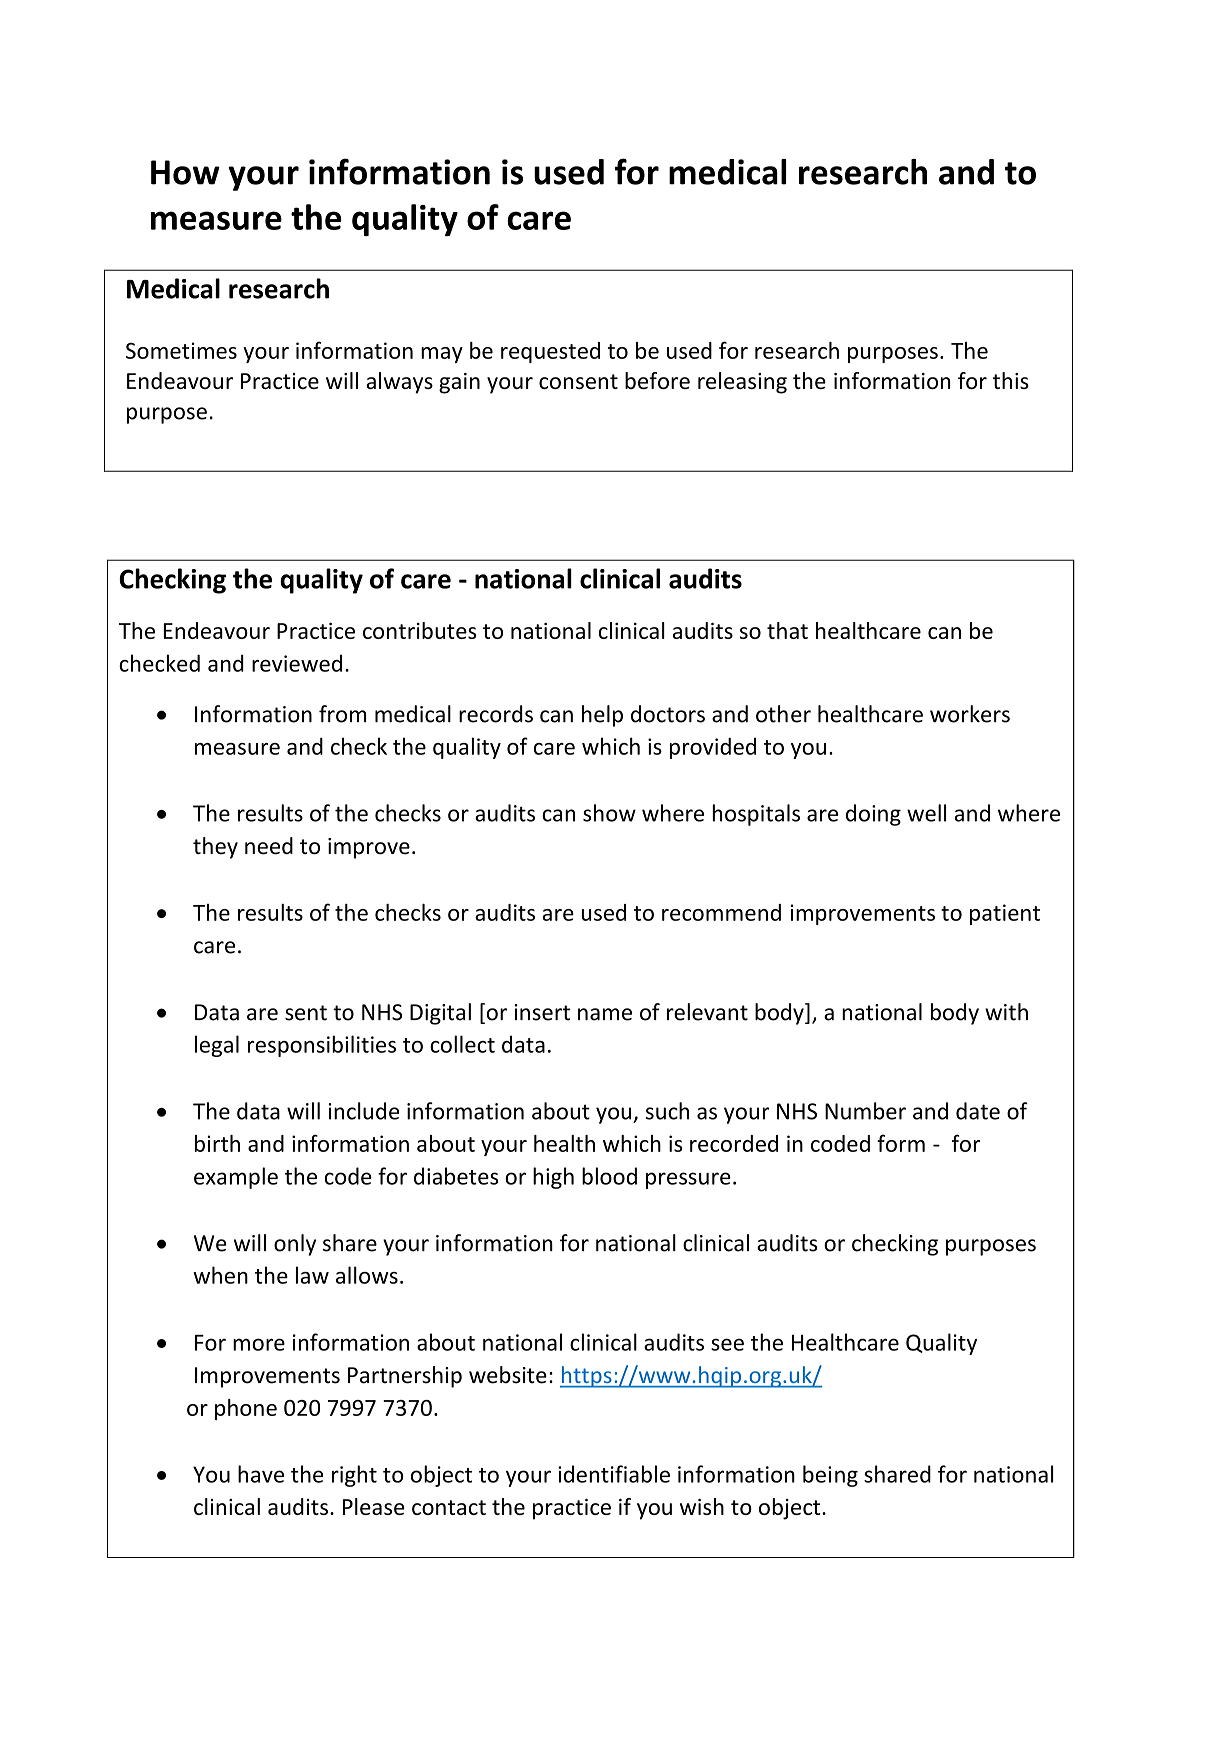 This screenshot has width=1229, height=1739. Describe the element at coordinates (1011, 380) in the screenshot. I see `this` at that location.
